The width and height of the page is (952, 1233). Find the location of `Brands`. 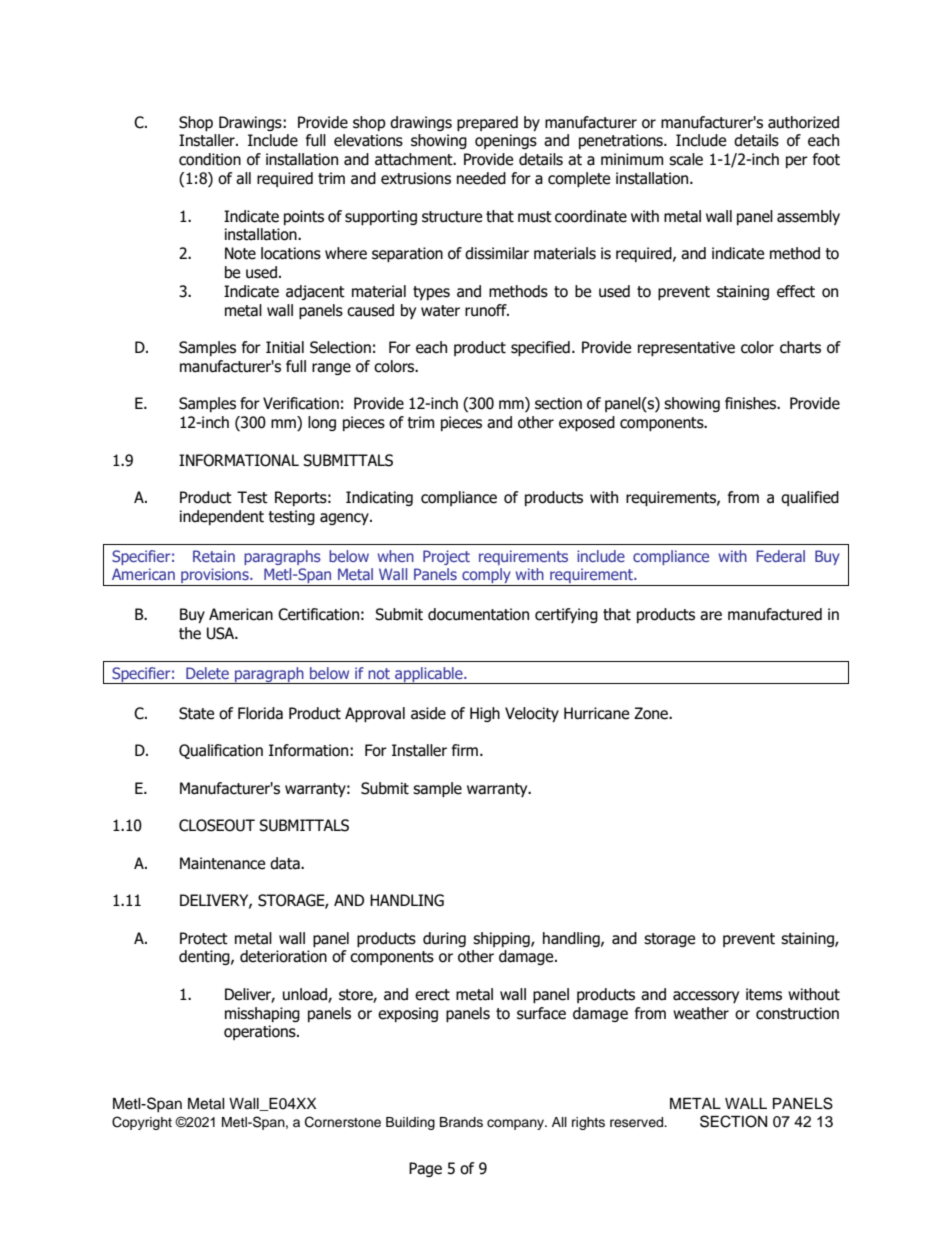

Brands is located at coordinates (461, 1122).
